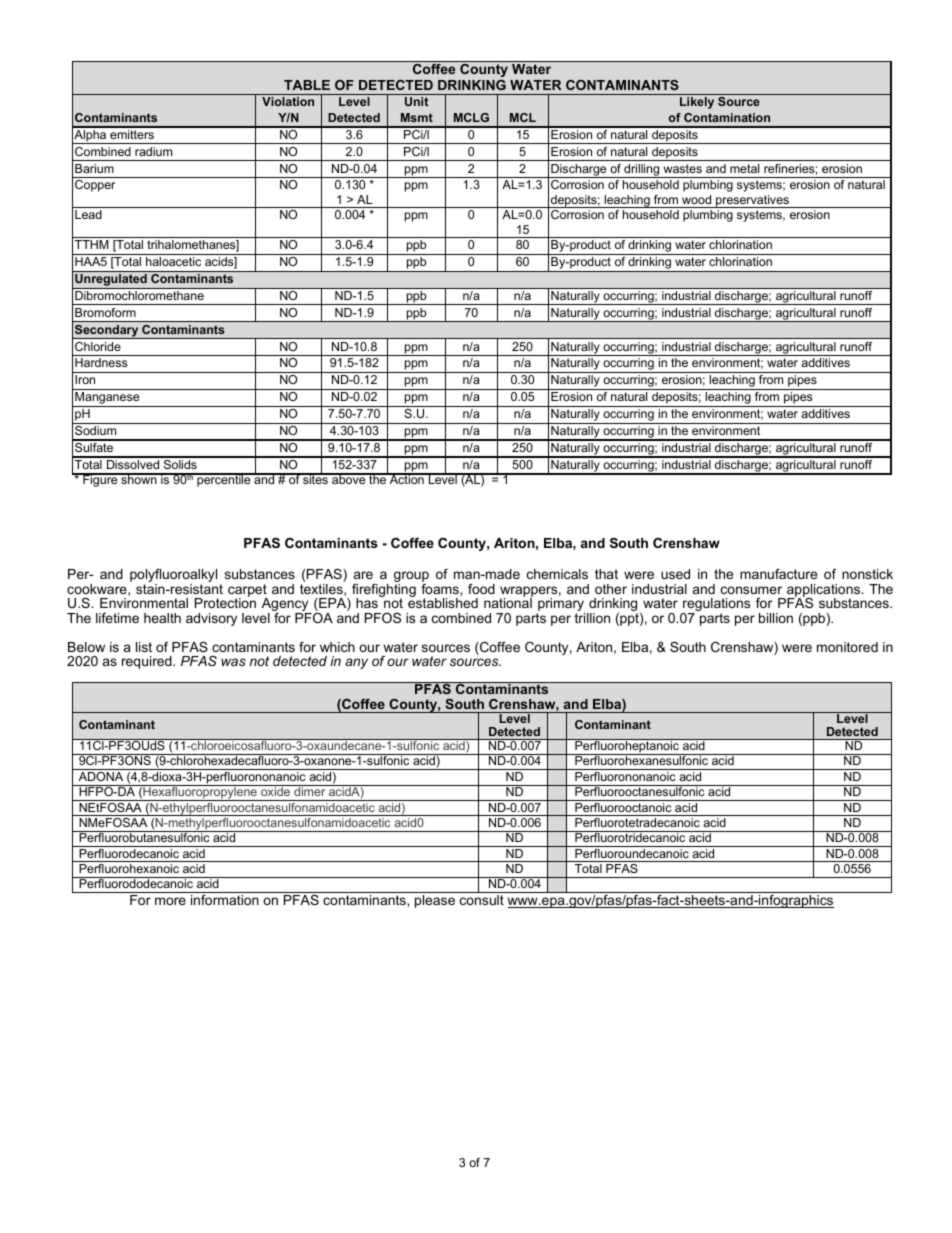  I want to click on Action, so click(407, 479).
